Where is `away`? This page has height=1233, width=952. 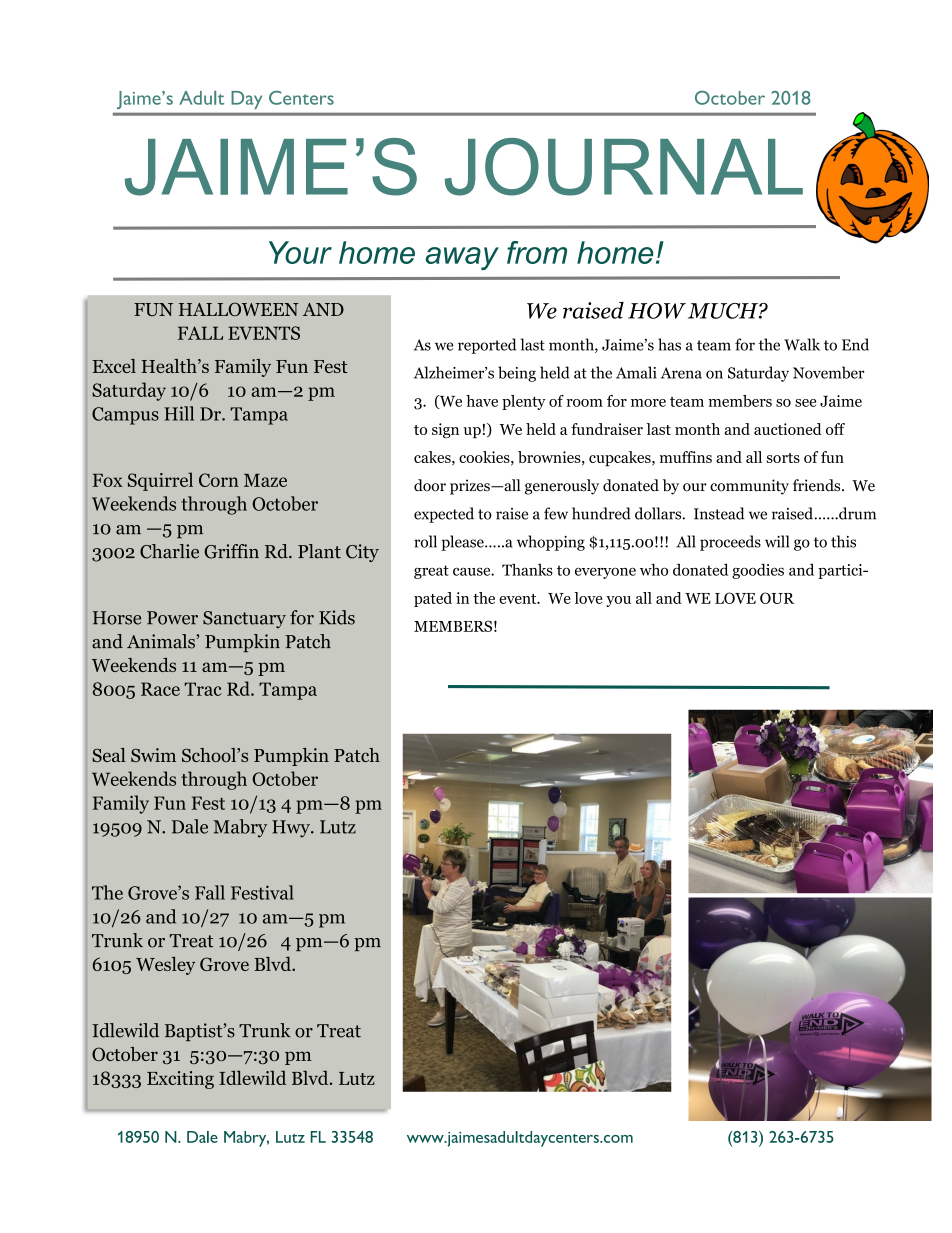 away is located at coordinates (462, 258).
